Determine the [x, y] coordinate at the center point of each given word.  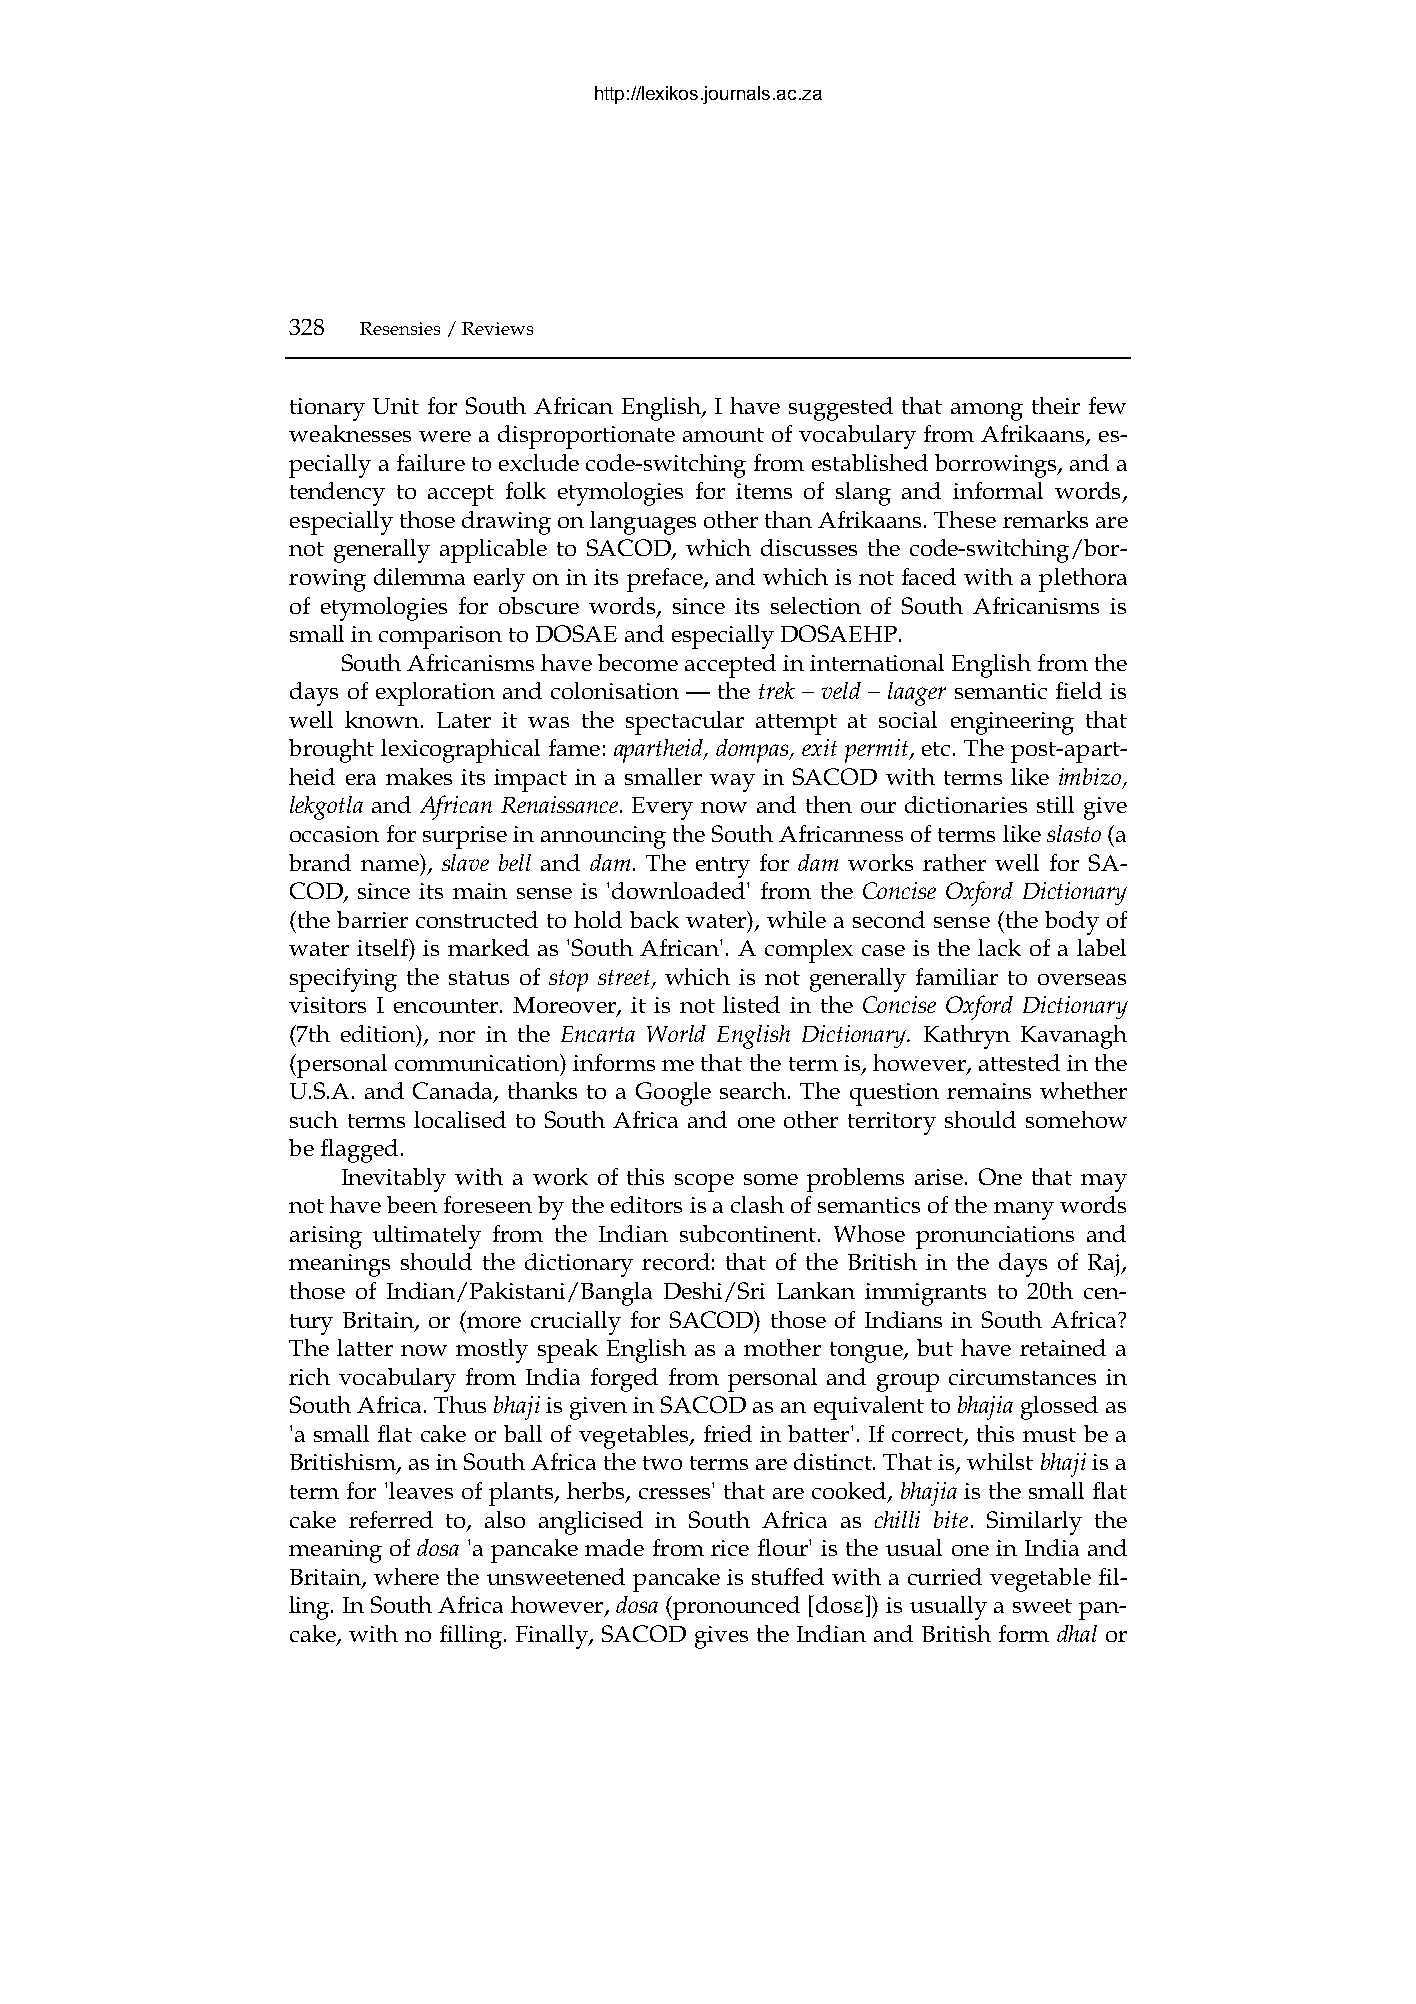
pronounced [735, 1608]
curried [945, 1576]
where [406, 1576]
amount [723, 435]
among [987, 412]
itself [384, 949]
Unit [396, 406]
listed [751, 1004]
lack [999, 947]
